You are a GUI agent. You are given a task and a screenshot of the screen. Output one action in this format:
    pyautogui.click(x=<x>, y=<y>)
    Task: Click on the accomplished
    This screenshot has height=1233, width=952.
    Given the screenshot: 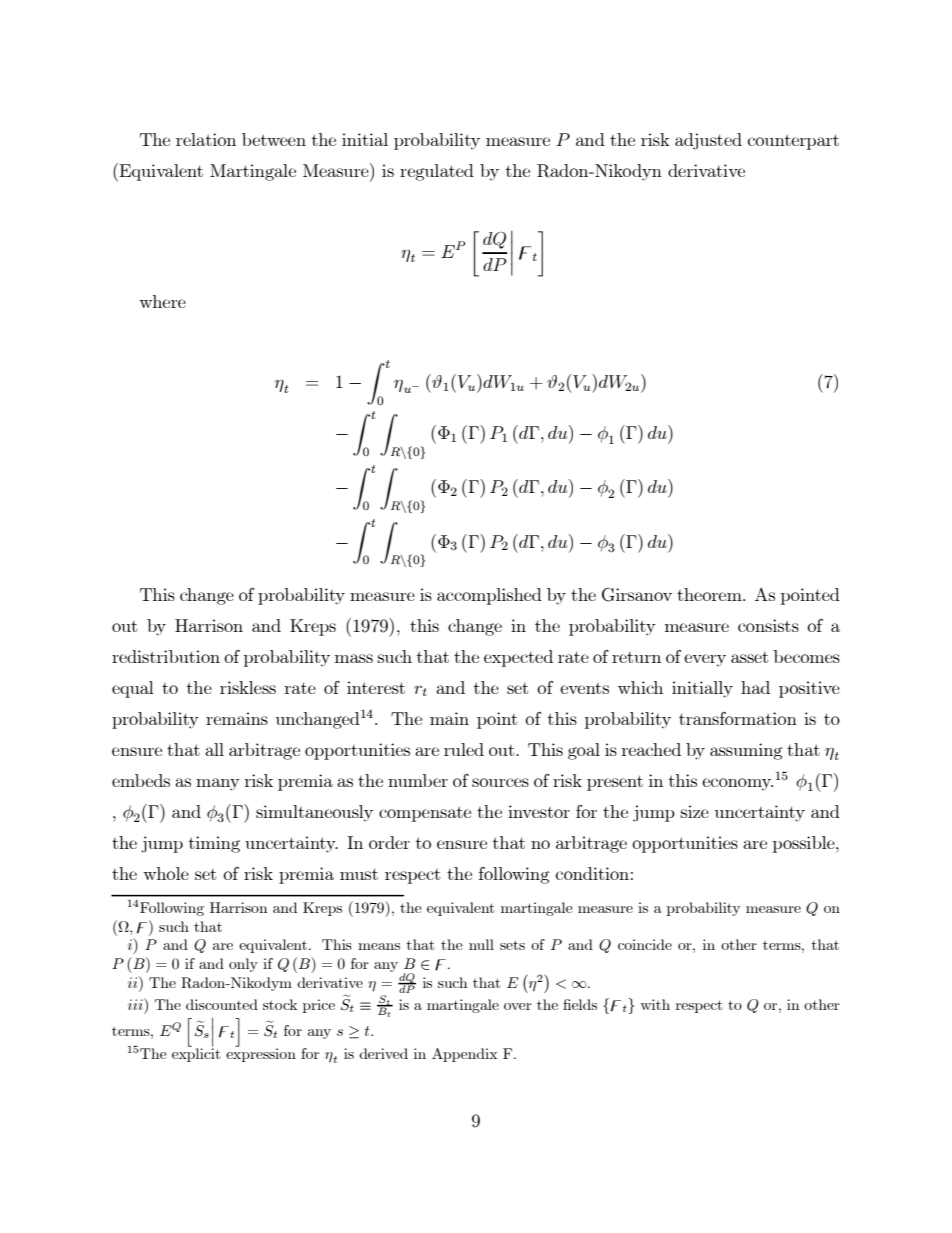 What is the action you would take?
    pyautogui.click(x=489, y=596)
